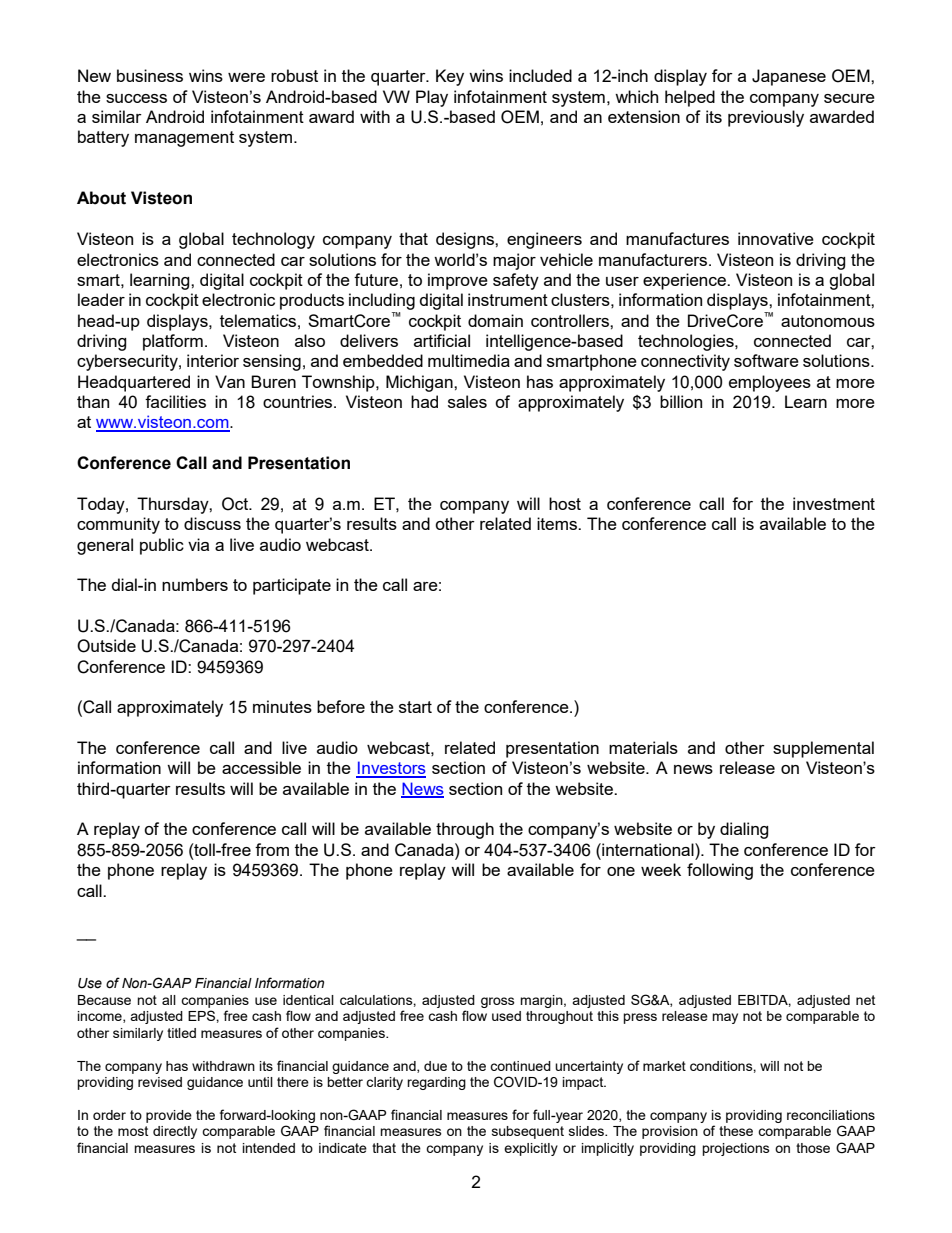 This page has height=1233, width=952. Describe the element at coordinates (213, 360) in the page. I see `interior` at that location.
